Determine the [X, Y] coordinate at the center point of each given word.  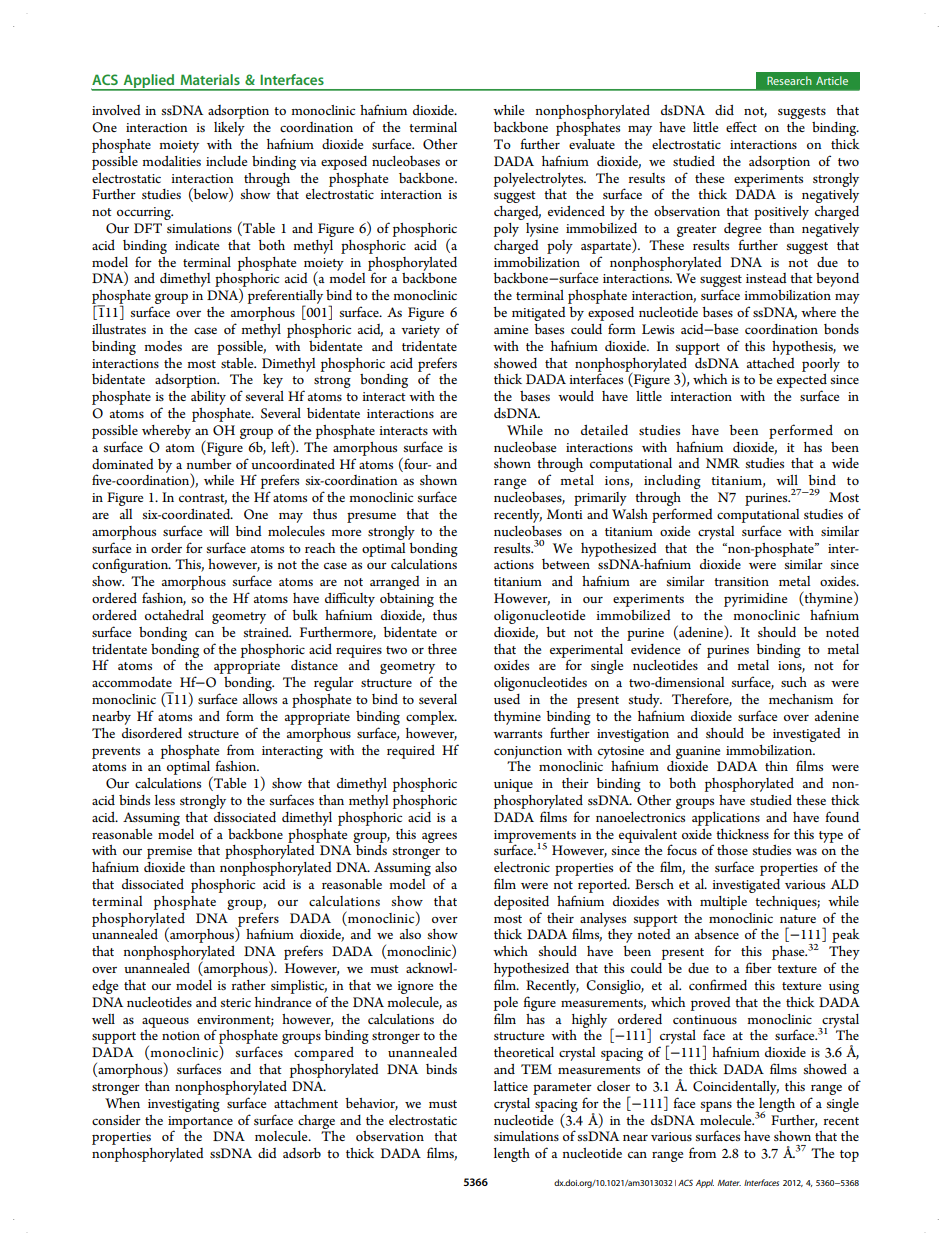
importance [200, 1123]
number [209, 464]
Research [789, 80]
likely [229, 129]
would [576, 396]
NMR [723, 463]
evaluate [592, 144]
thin [776, 766]
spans [716, 1106]
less [165, 800]
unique [513, 785]
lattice [511, 1086]
